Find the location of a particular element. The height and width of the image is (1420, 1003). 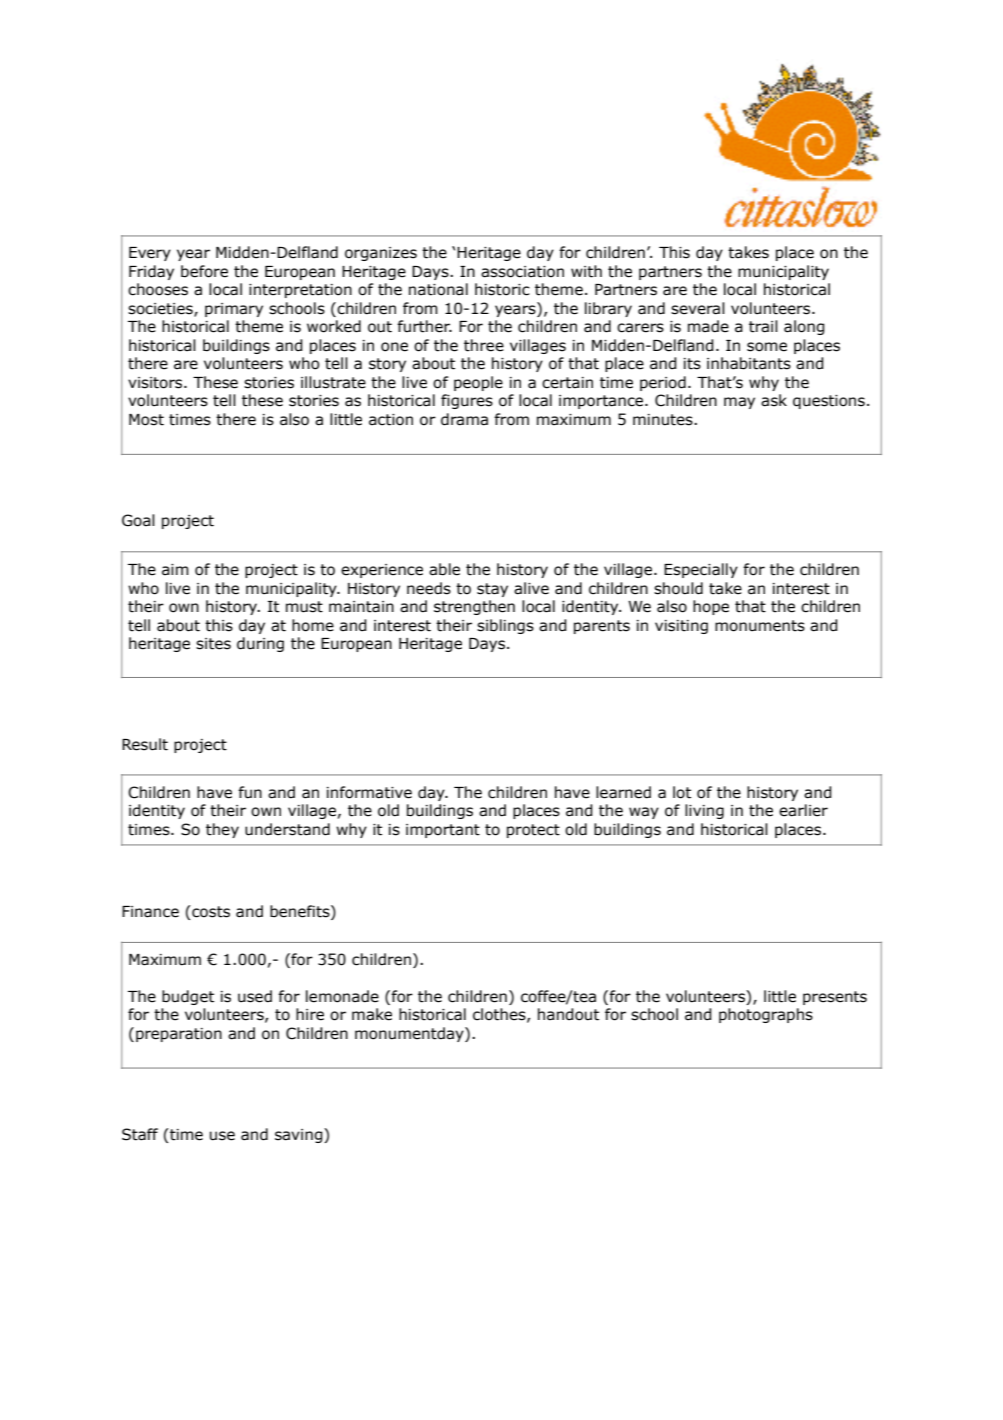

sites is located at coordinates (213, 644).
